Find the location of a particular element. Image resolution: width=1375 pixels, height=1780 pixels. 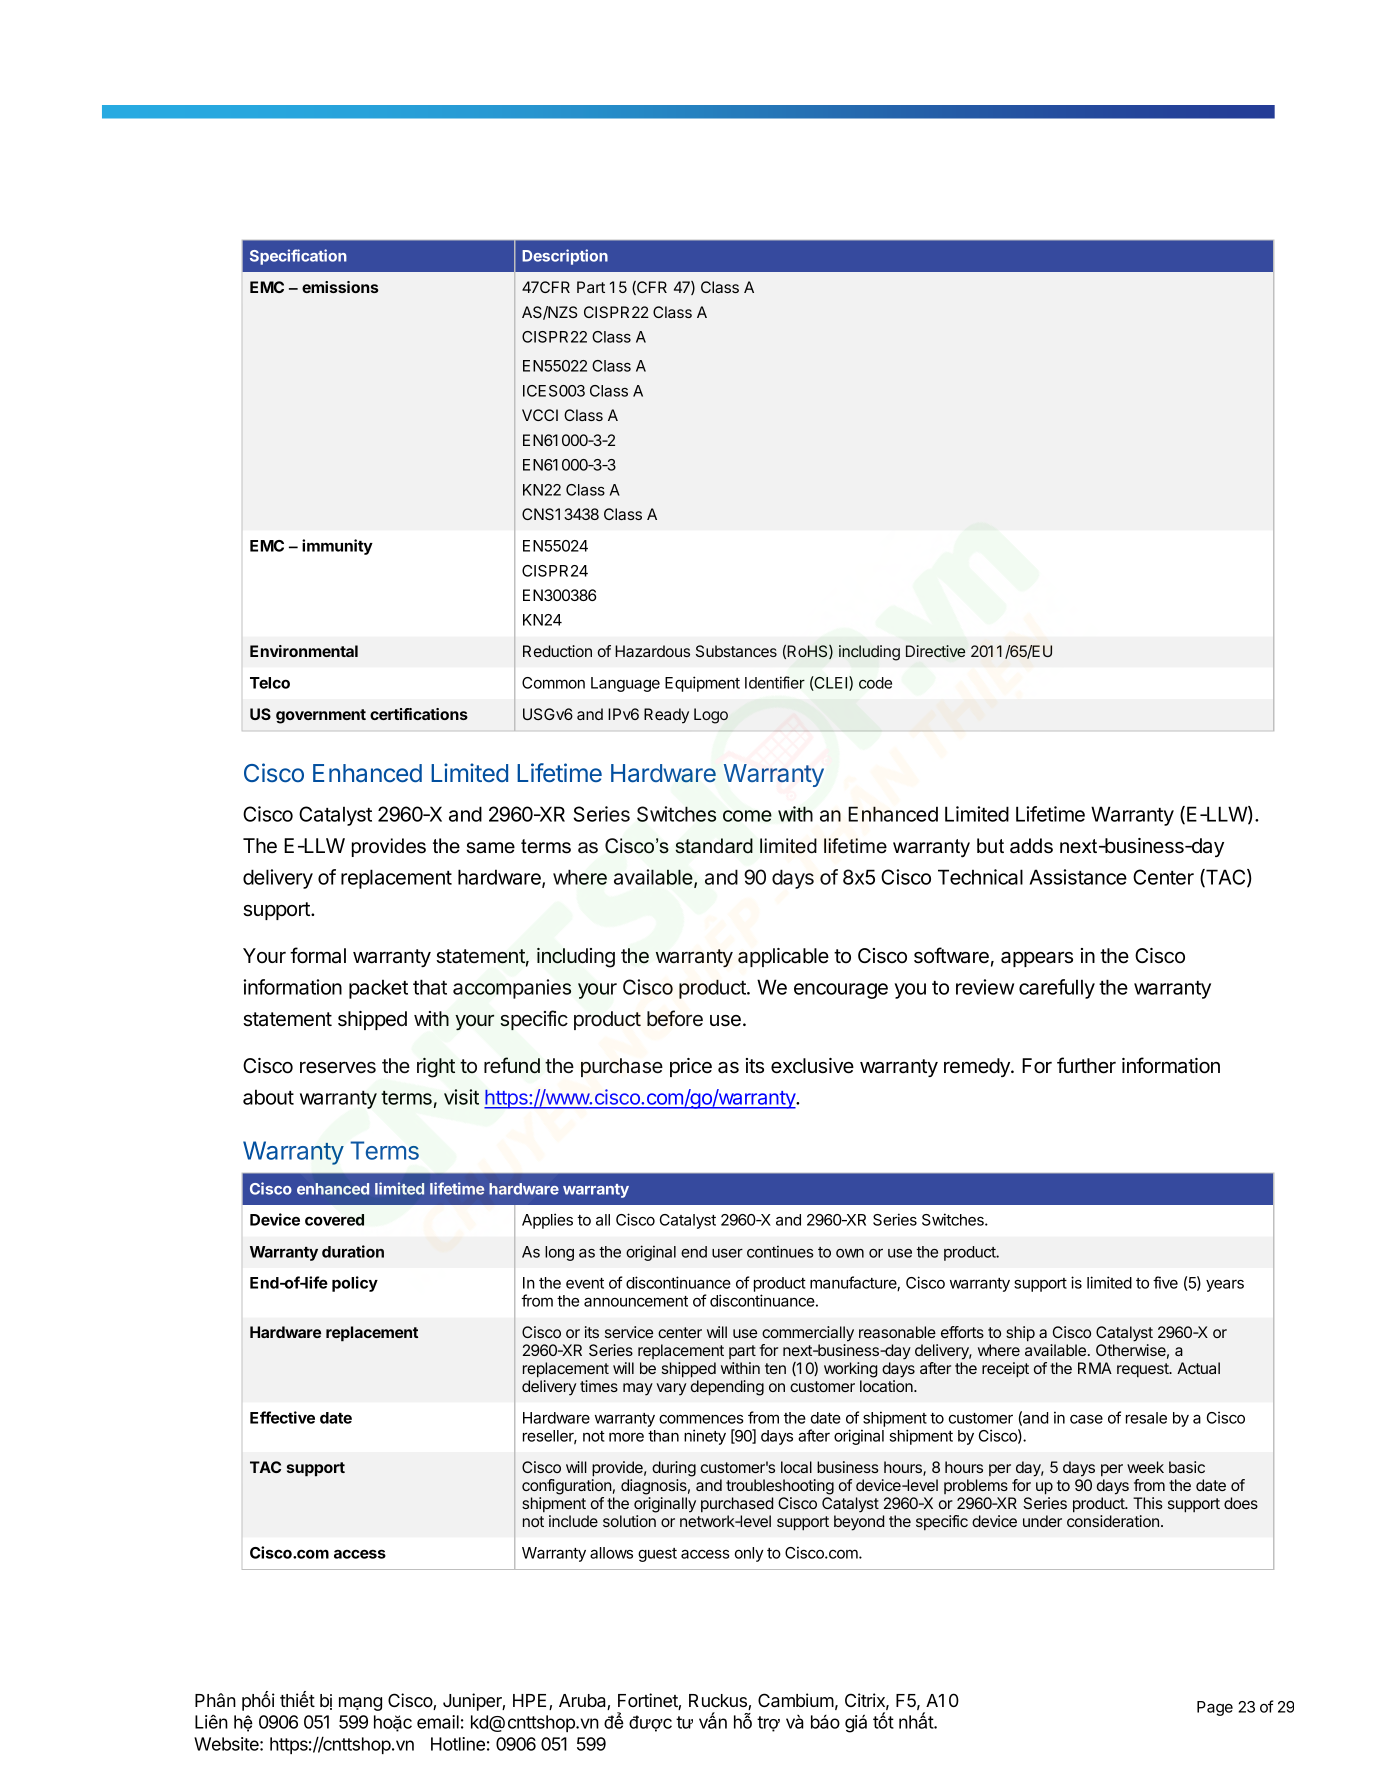

email is located at coordinates (438, 1722).
